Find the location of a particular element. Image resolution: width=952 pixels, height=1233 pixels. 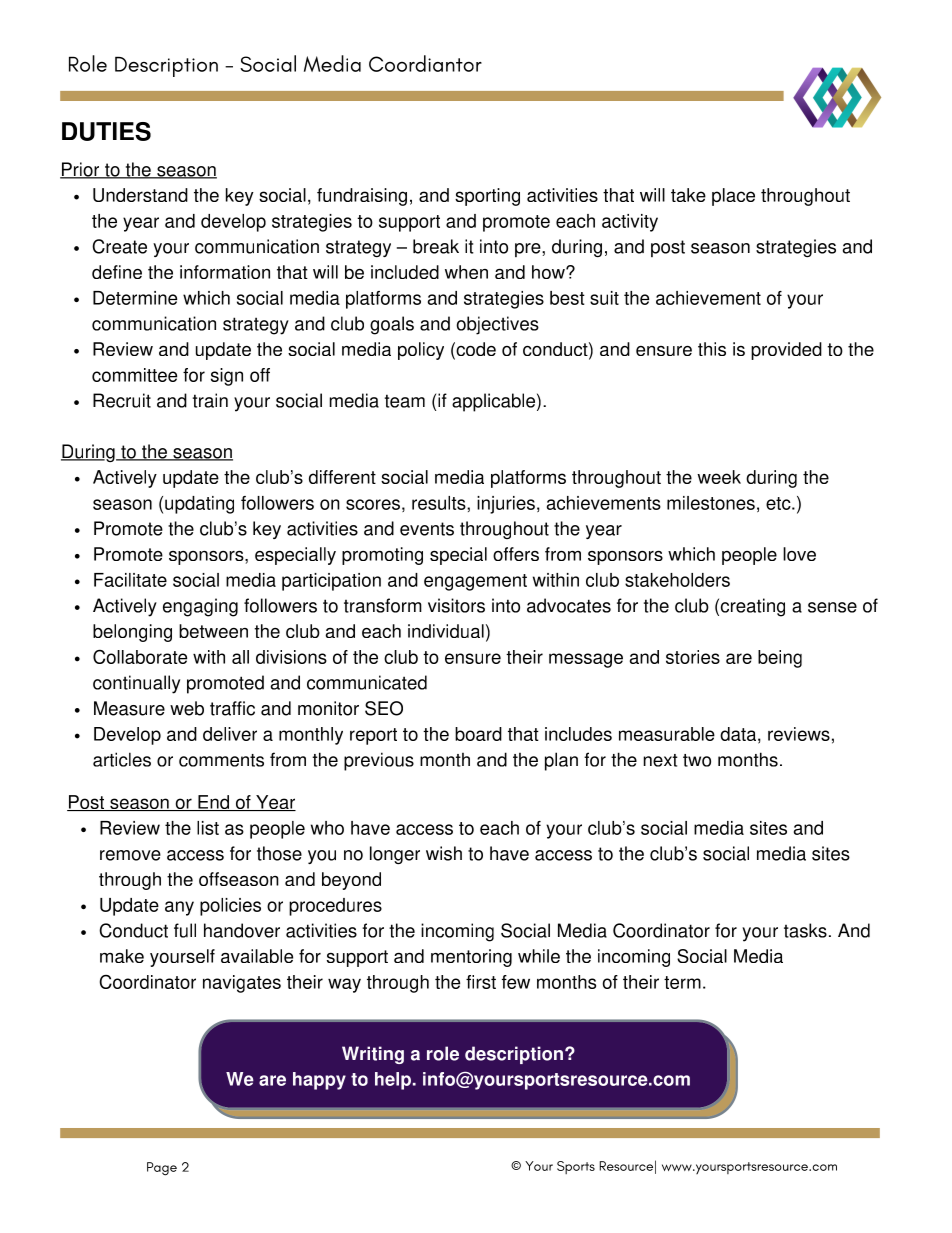

tasks is located at coordinates (805, 930).
